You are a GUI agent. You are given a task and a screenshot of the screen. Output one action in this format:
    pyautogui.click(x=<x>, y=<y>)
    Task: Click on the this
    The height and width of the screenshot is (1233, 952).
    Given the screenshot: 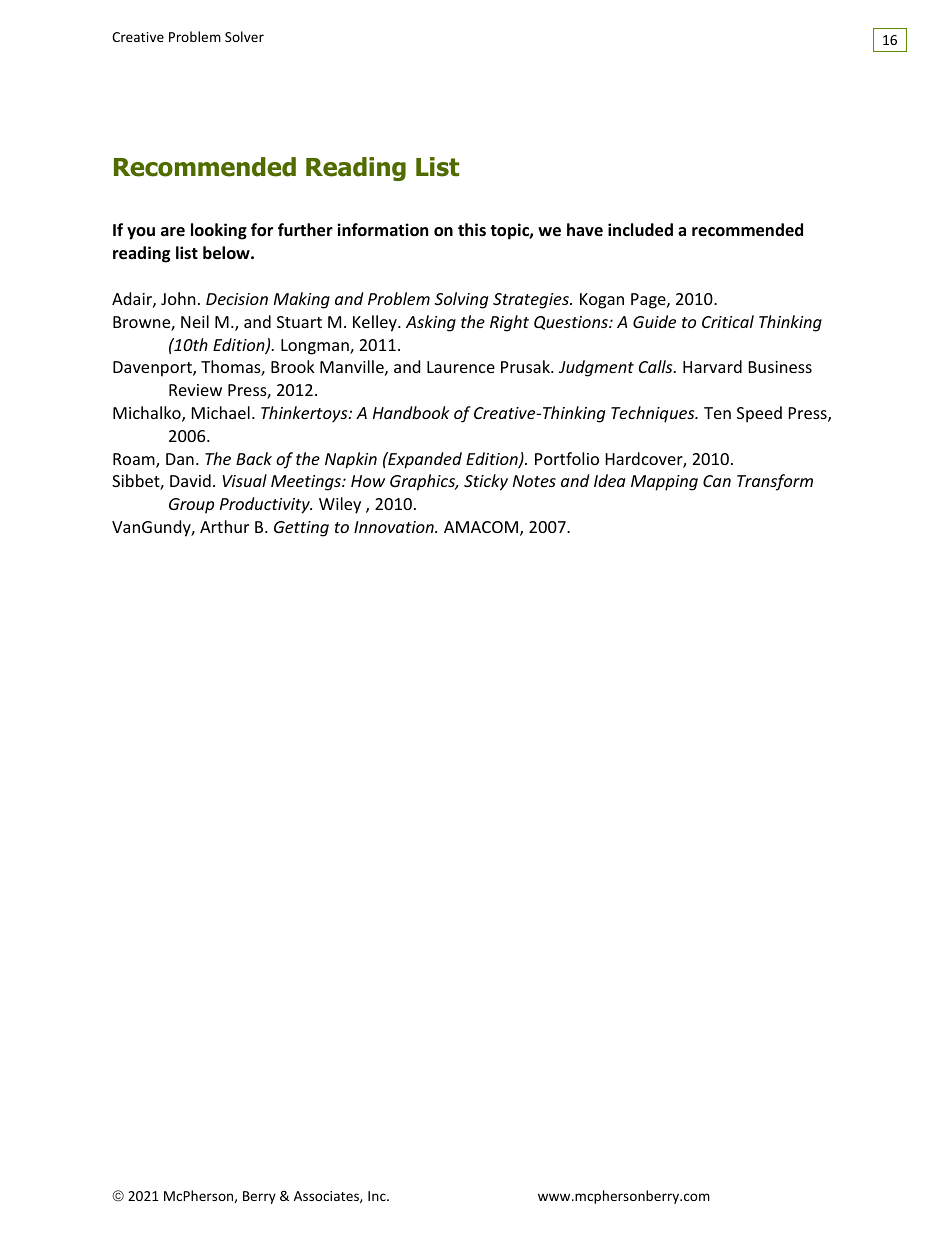 What is the action you would take?
    pyautogui.click(x=472, y=229)
